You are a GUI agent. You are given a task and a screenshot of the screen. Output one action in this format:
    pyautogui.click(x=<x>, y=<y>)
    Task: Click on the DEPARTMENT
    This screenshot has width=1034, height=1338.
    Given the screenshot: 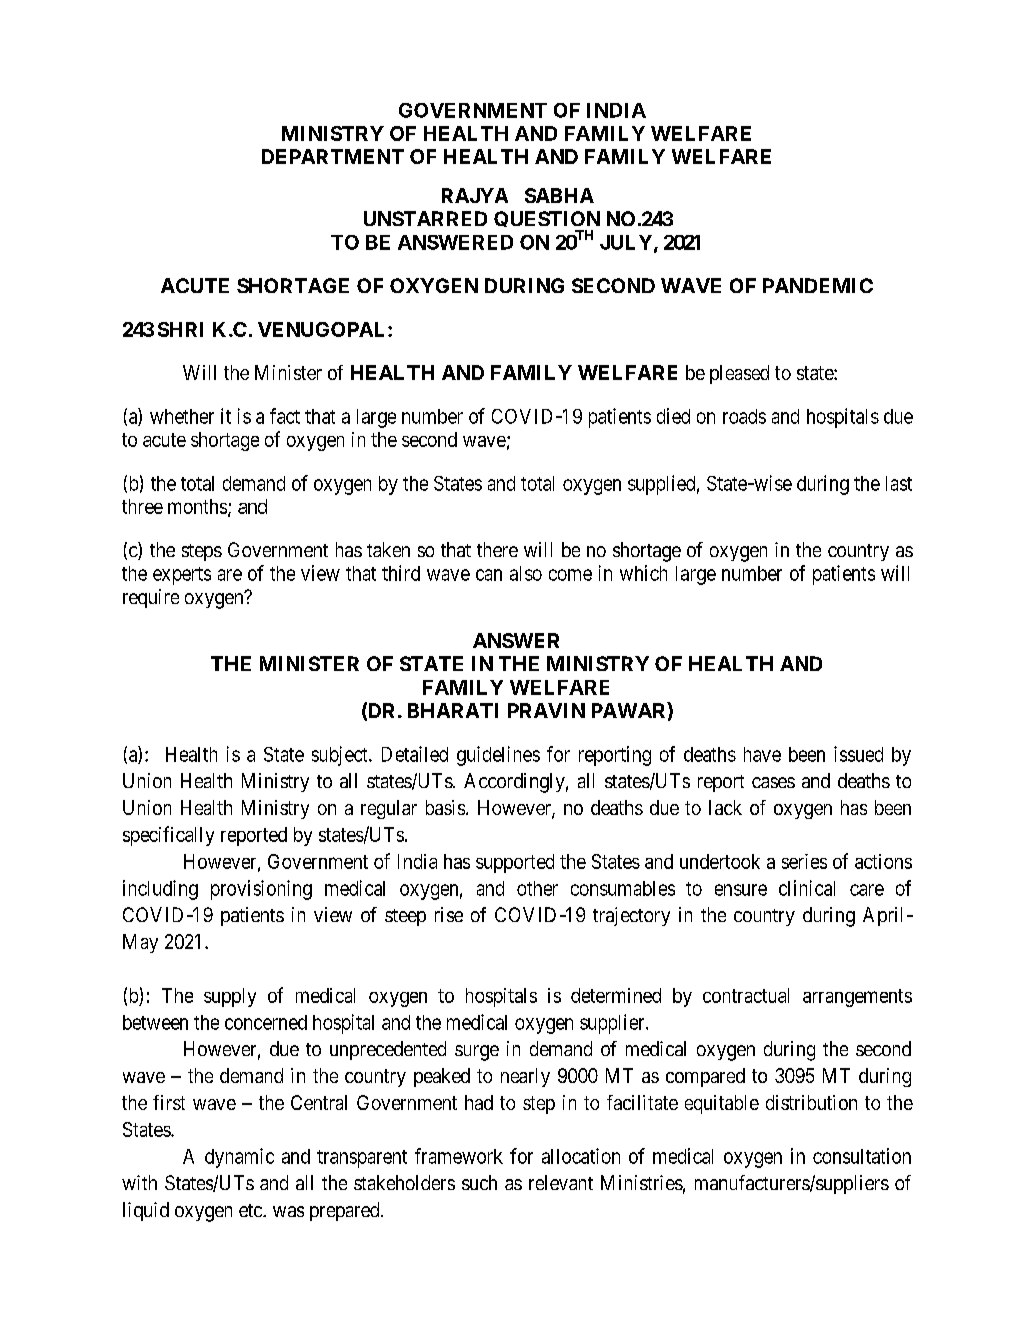 What is the action you would take?
    pyautogui.click(x=333, y=156)
